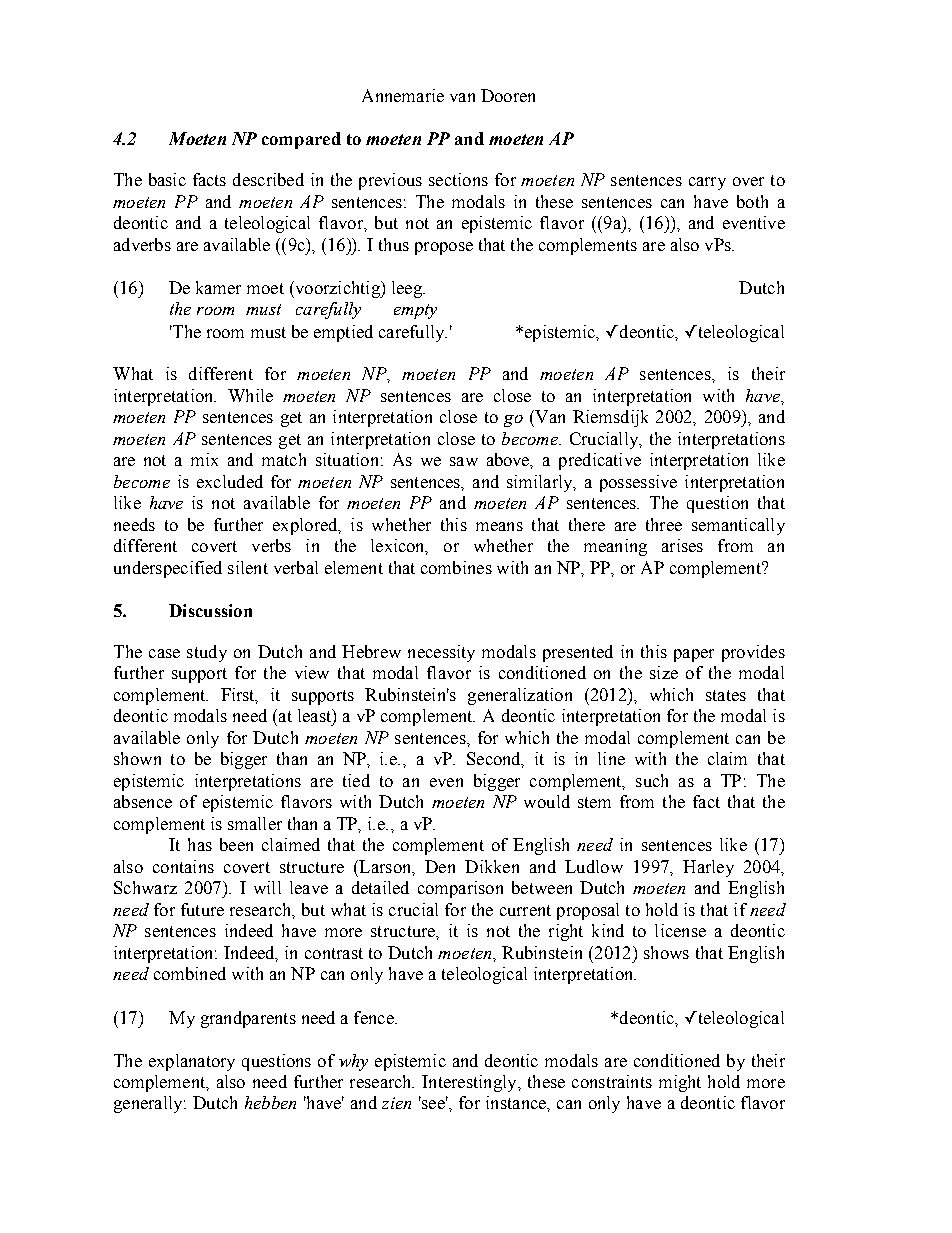 This page has width=952, height=1233. I want to click on basic, so click(167, 179).
